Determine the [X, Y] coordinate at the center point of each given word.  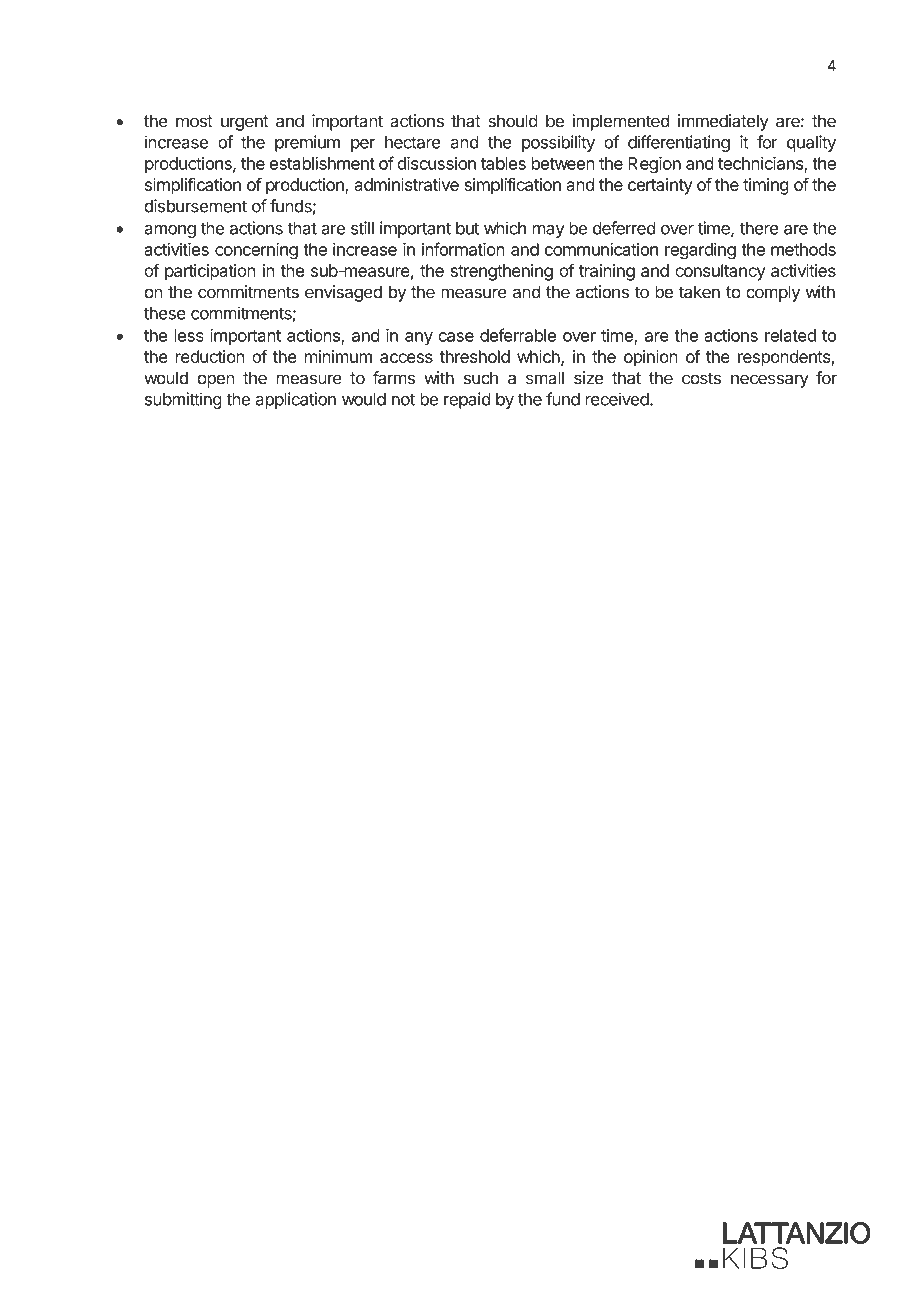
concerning [256, 251]
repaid [467, 400]
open [215, 381]
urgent [245, 123]
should [513, 121]
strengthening [502, 272]
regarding [700, 251]
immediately [723, 122]
